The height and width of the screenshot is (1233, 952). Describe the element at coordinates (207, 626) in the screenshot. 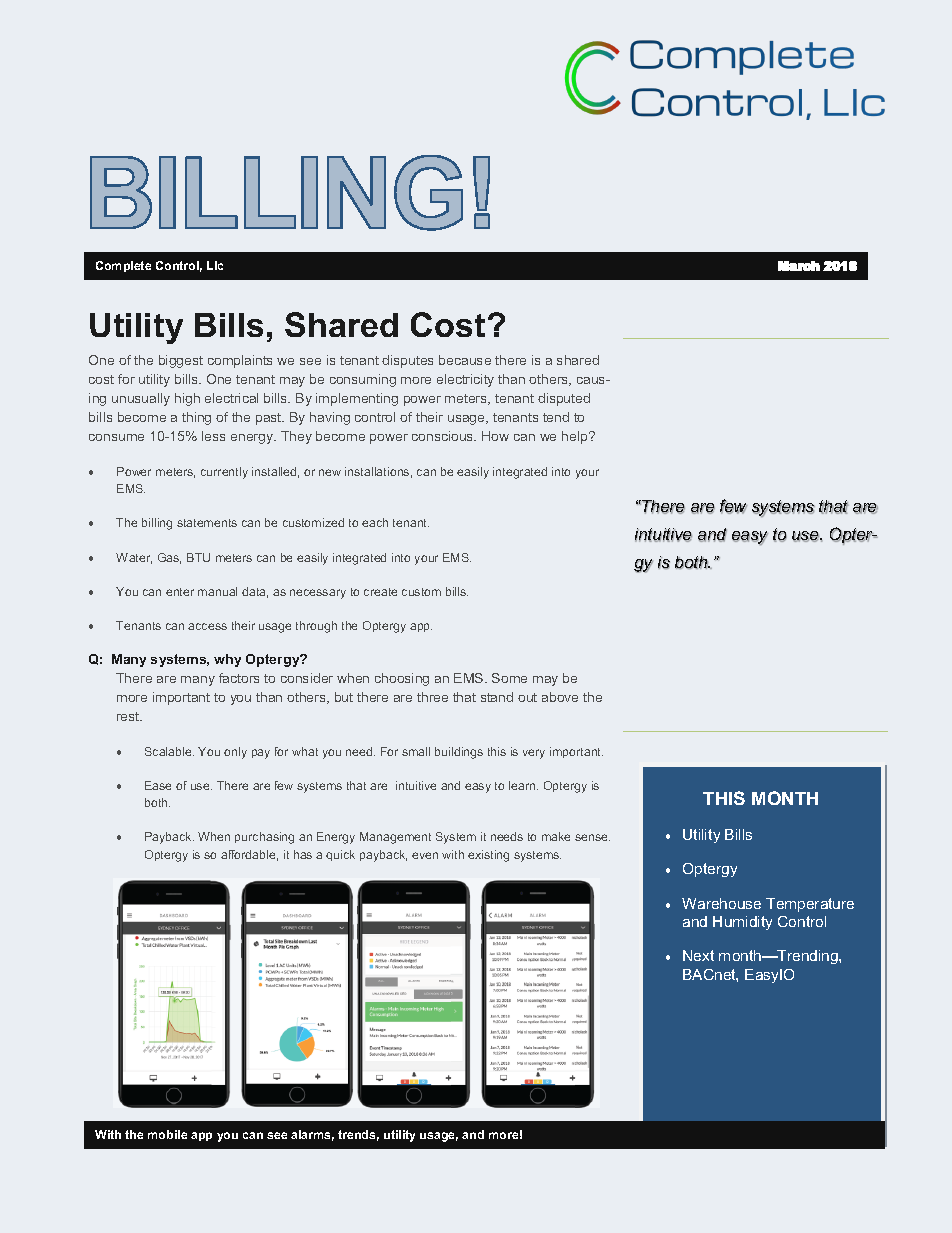

I see `access` at that location.
